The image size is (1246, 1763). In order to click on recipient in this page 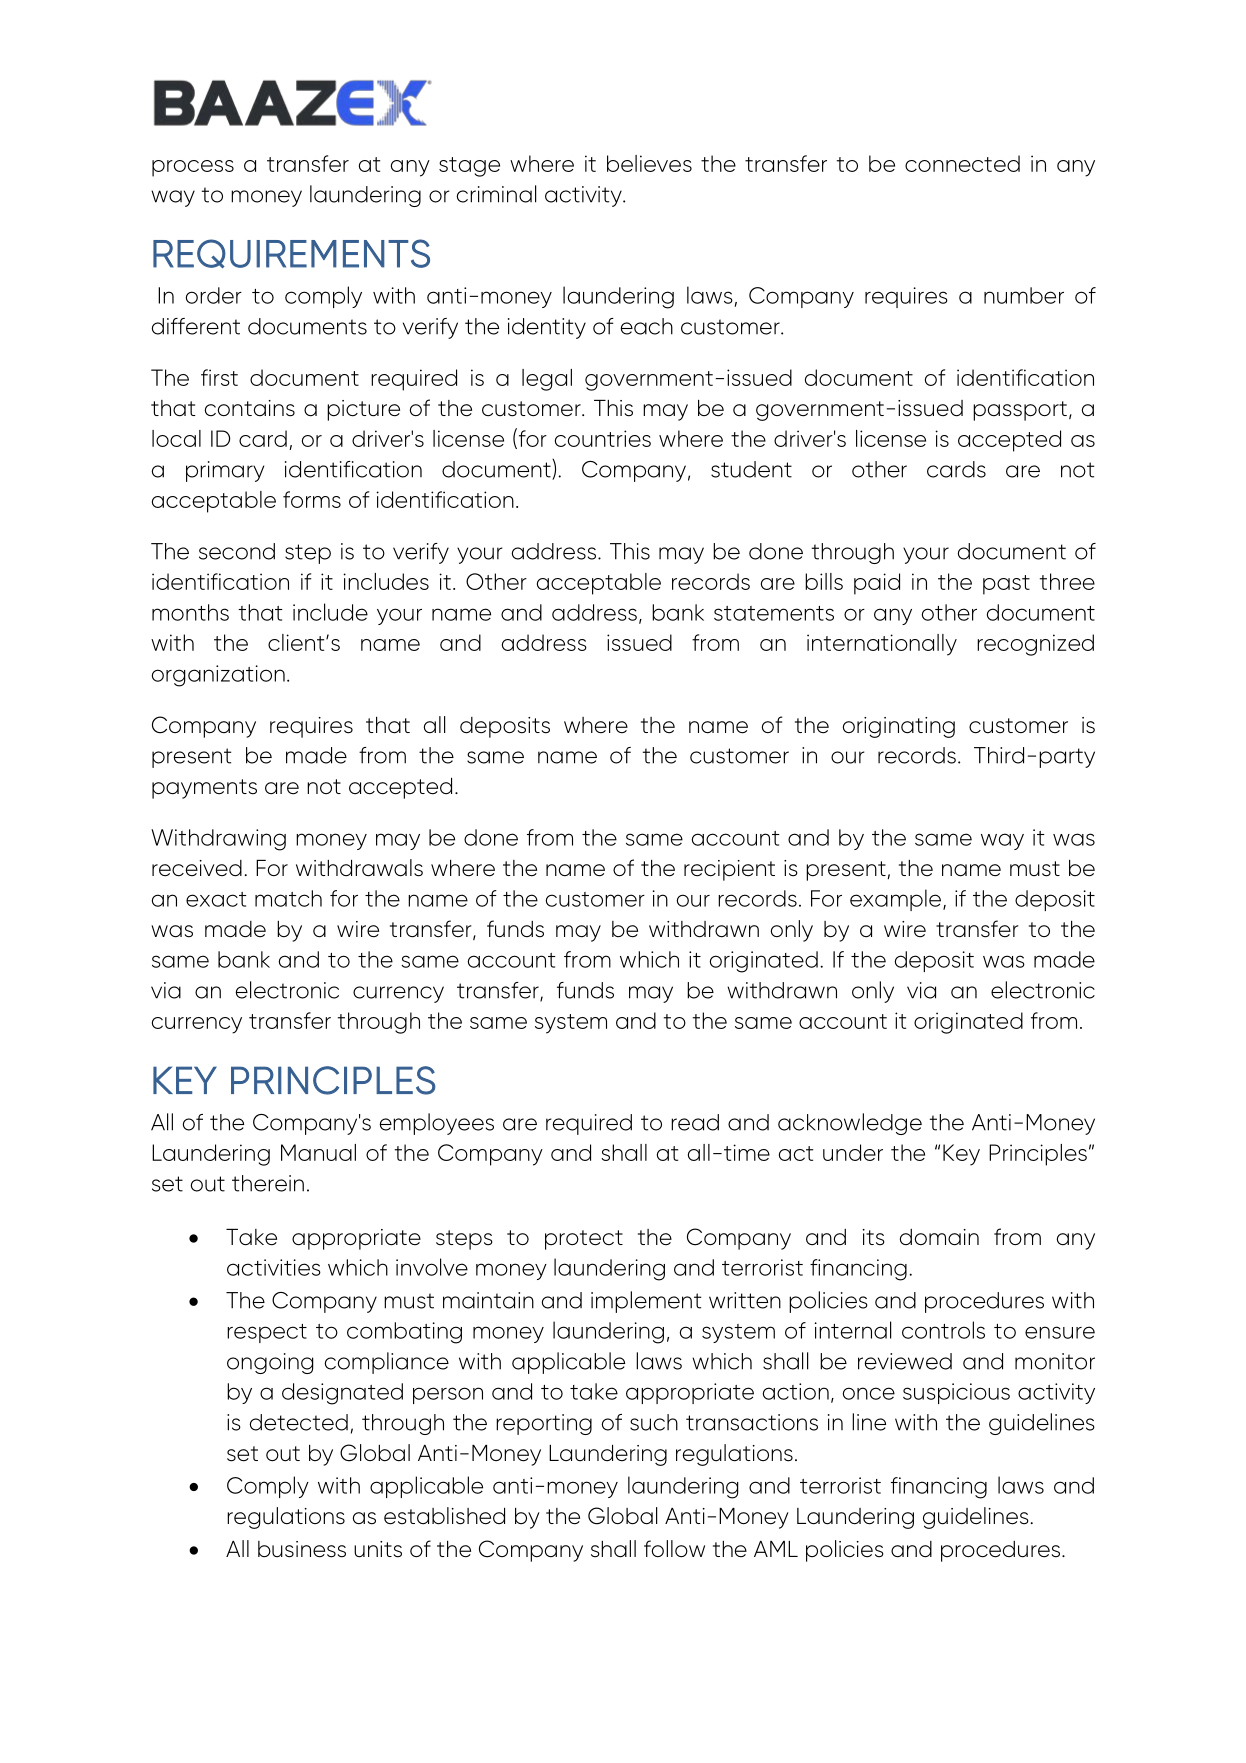, I will do `click(729, 870)`.
